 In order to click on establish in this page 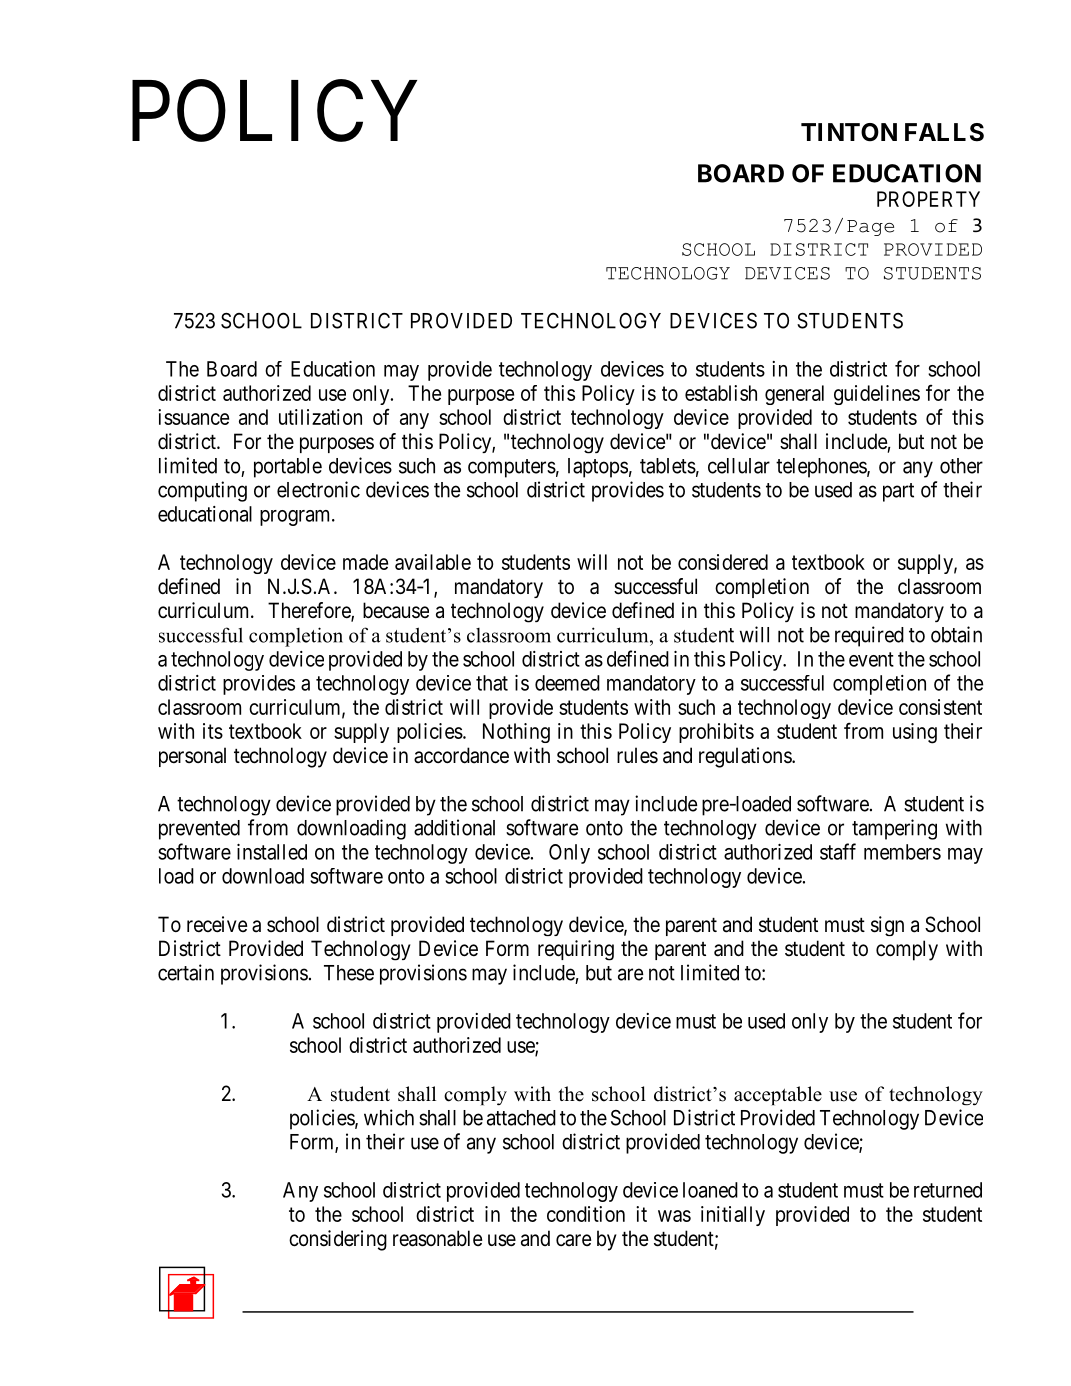, I will do `click(721, 393)`.
